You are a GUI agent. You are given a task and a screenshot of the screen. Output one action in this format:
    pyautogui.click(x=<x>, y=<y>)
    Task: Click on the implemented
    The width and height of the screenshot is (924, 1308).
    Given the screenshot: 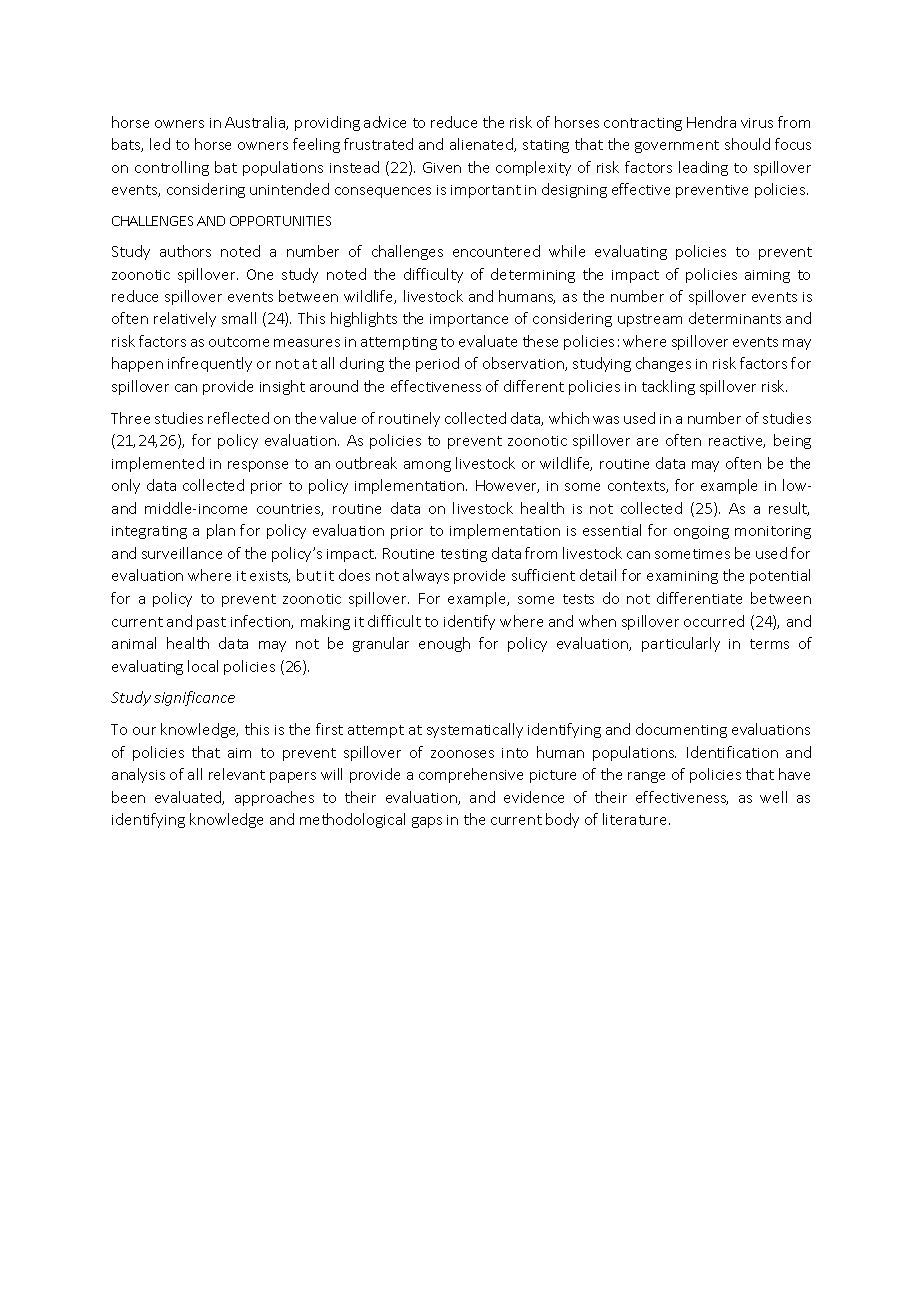 What is the action you would take?
    pyautogui.click(x=158, y=464)
